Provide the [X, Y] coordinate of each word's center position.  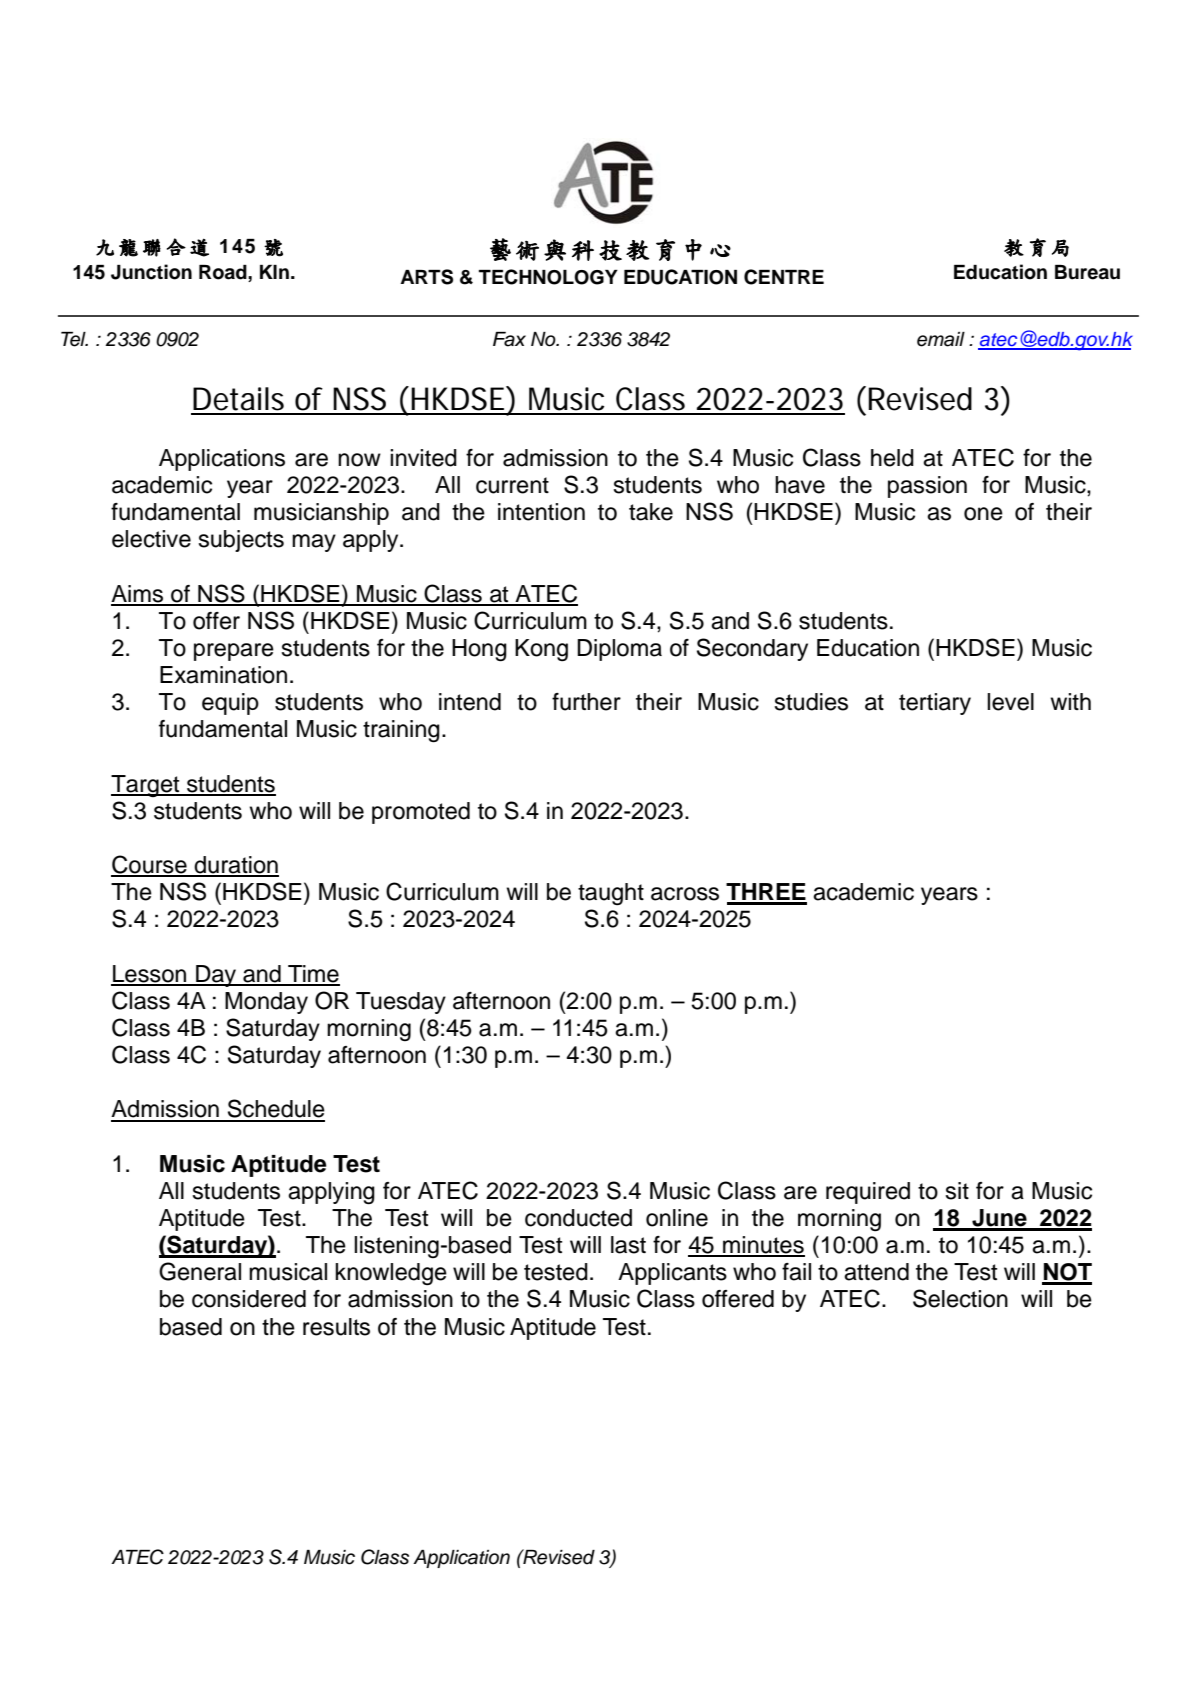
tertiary [935, 704]
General [200, 1271]
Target [146, 786]
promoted [421, 813]
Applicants [672, 1274]
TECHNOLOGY [548, 277]
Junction [151, 272]
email [941, 339]
